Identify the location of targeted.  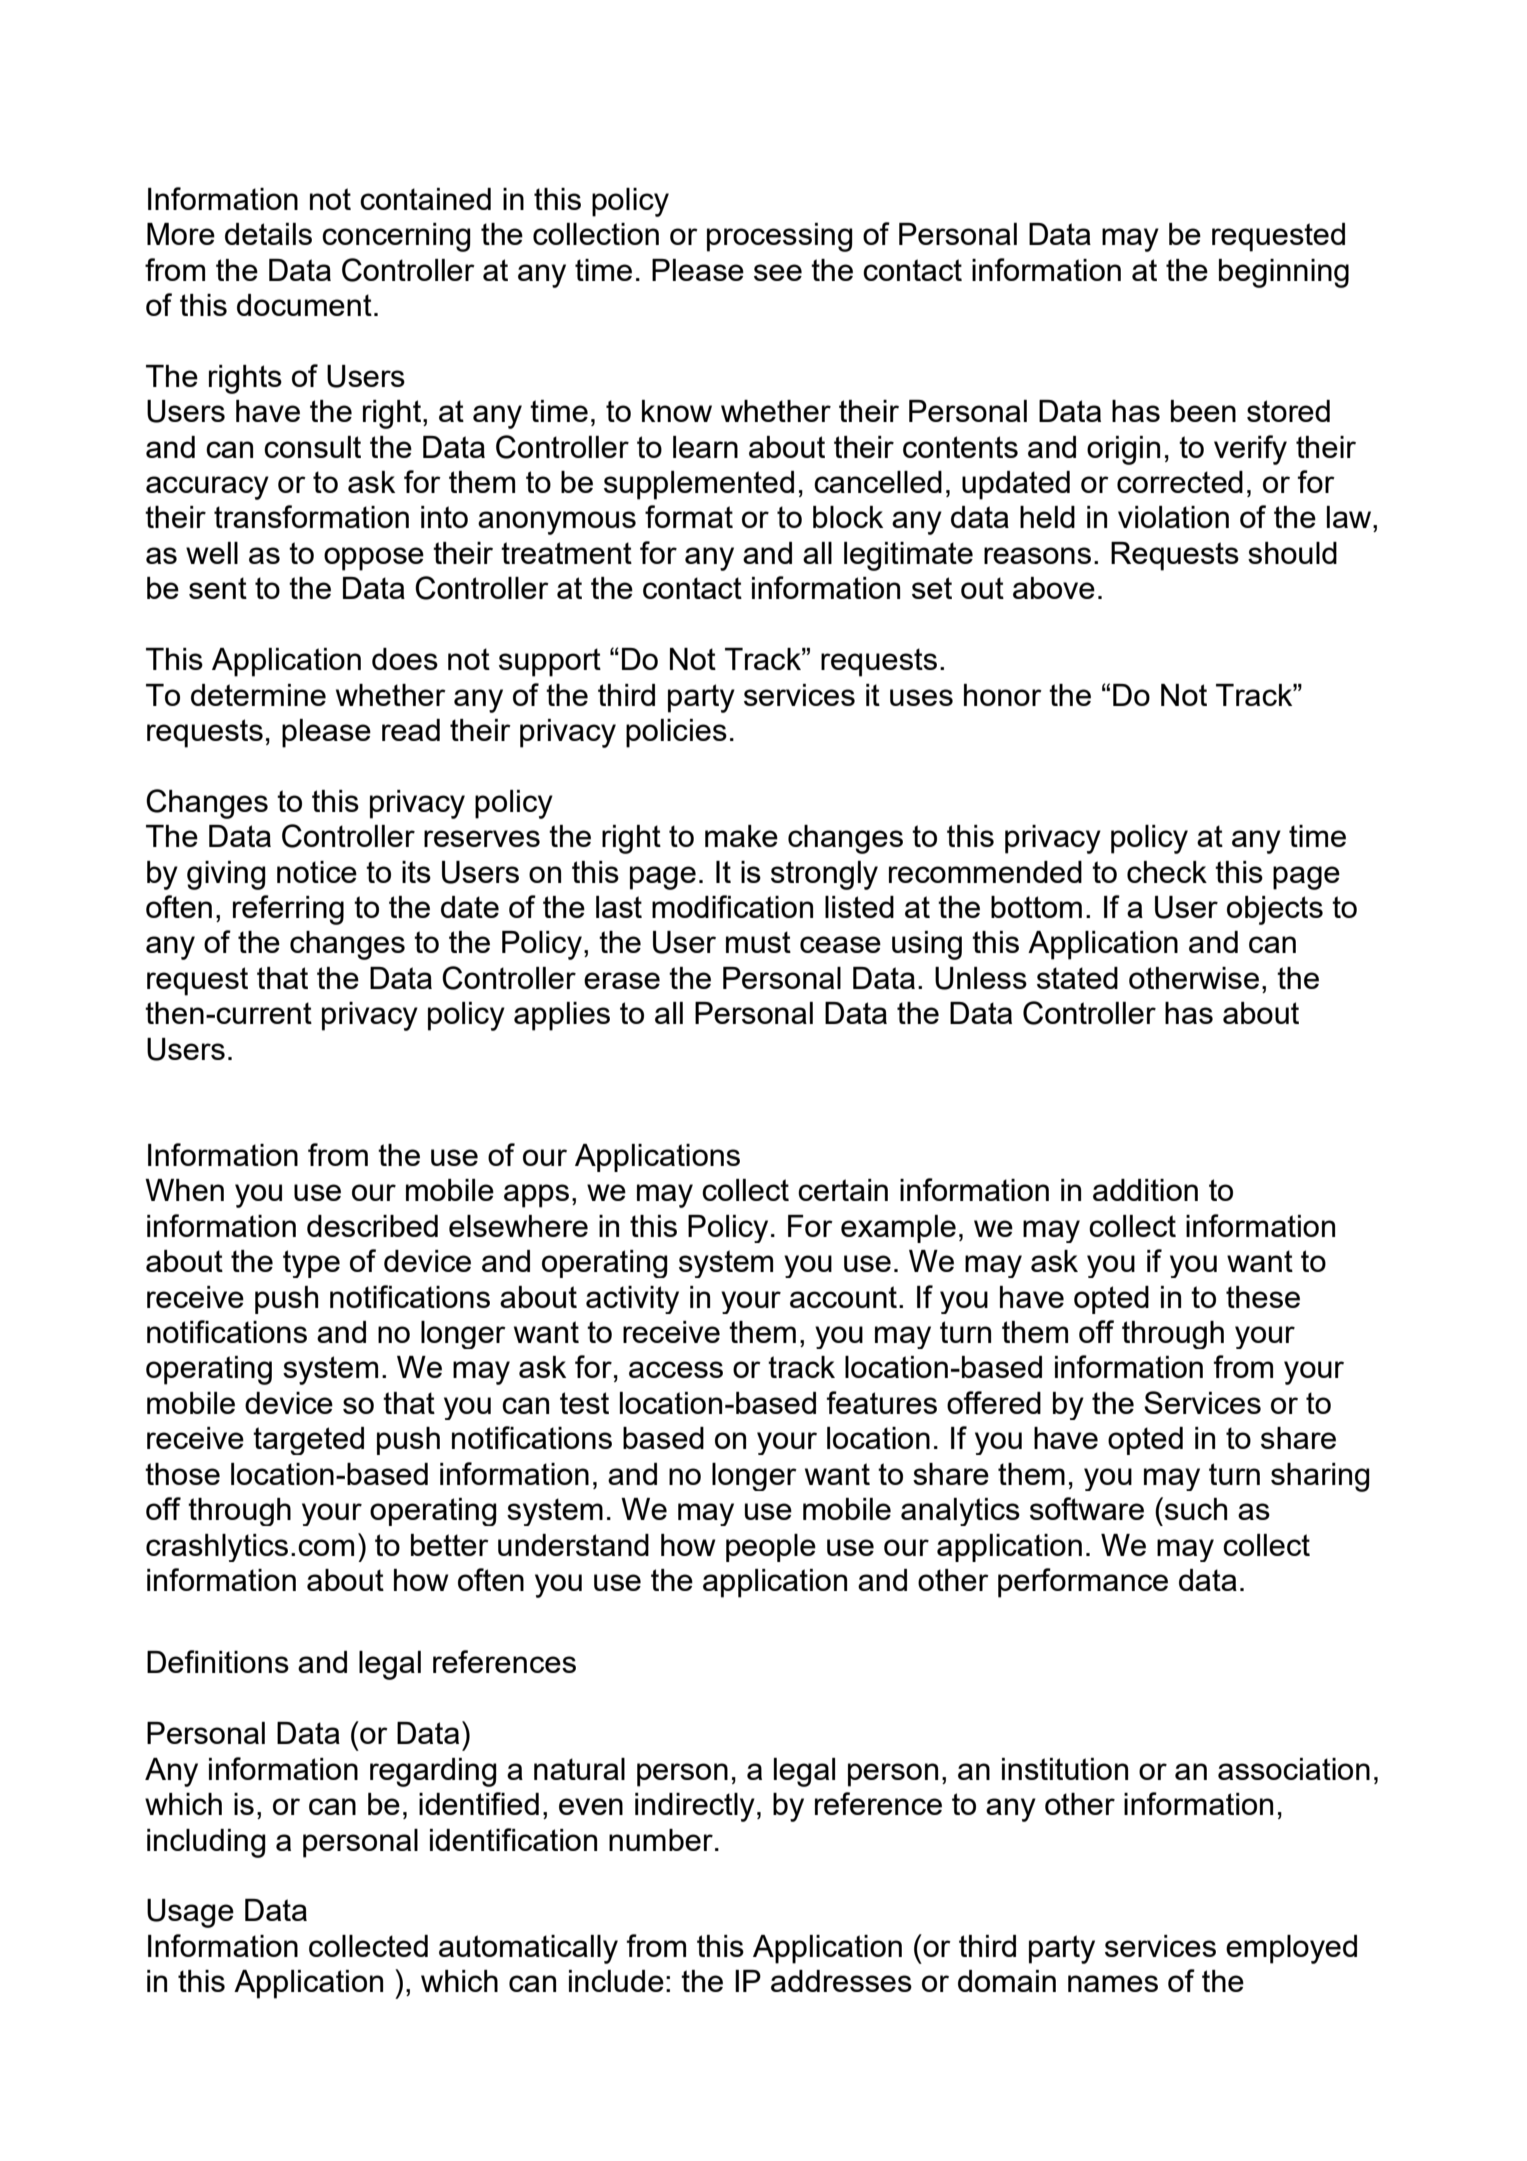
(308, 1441).
